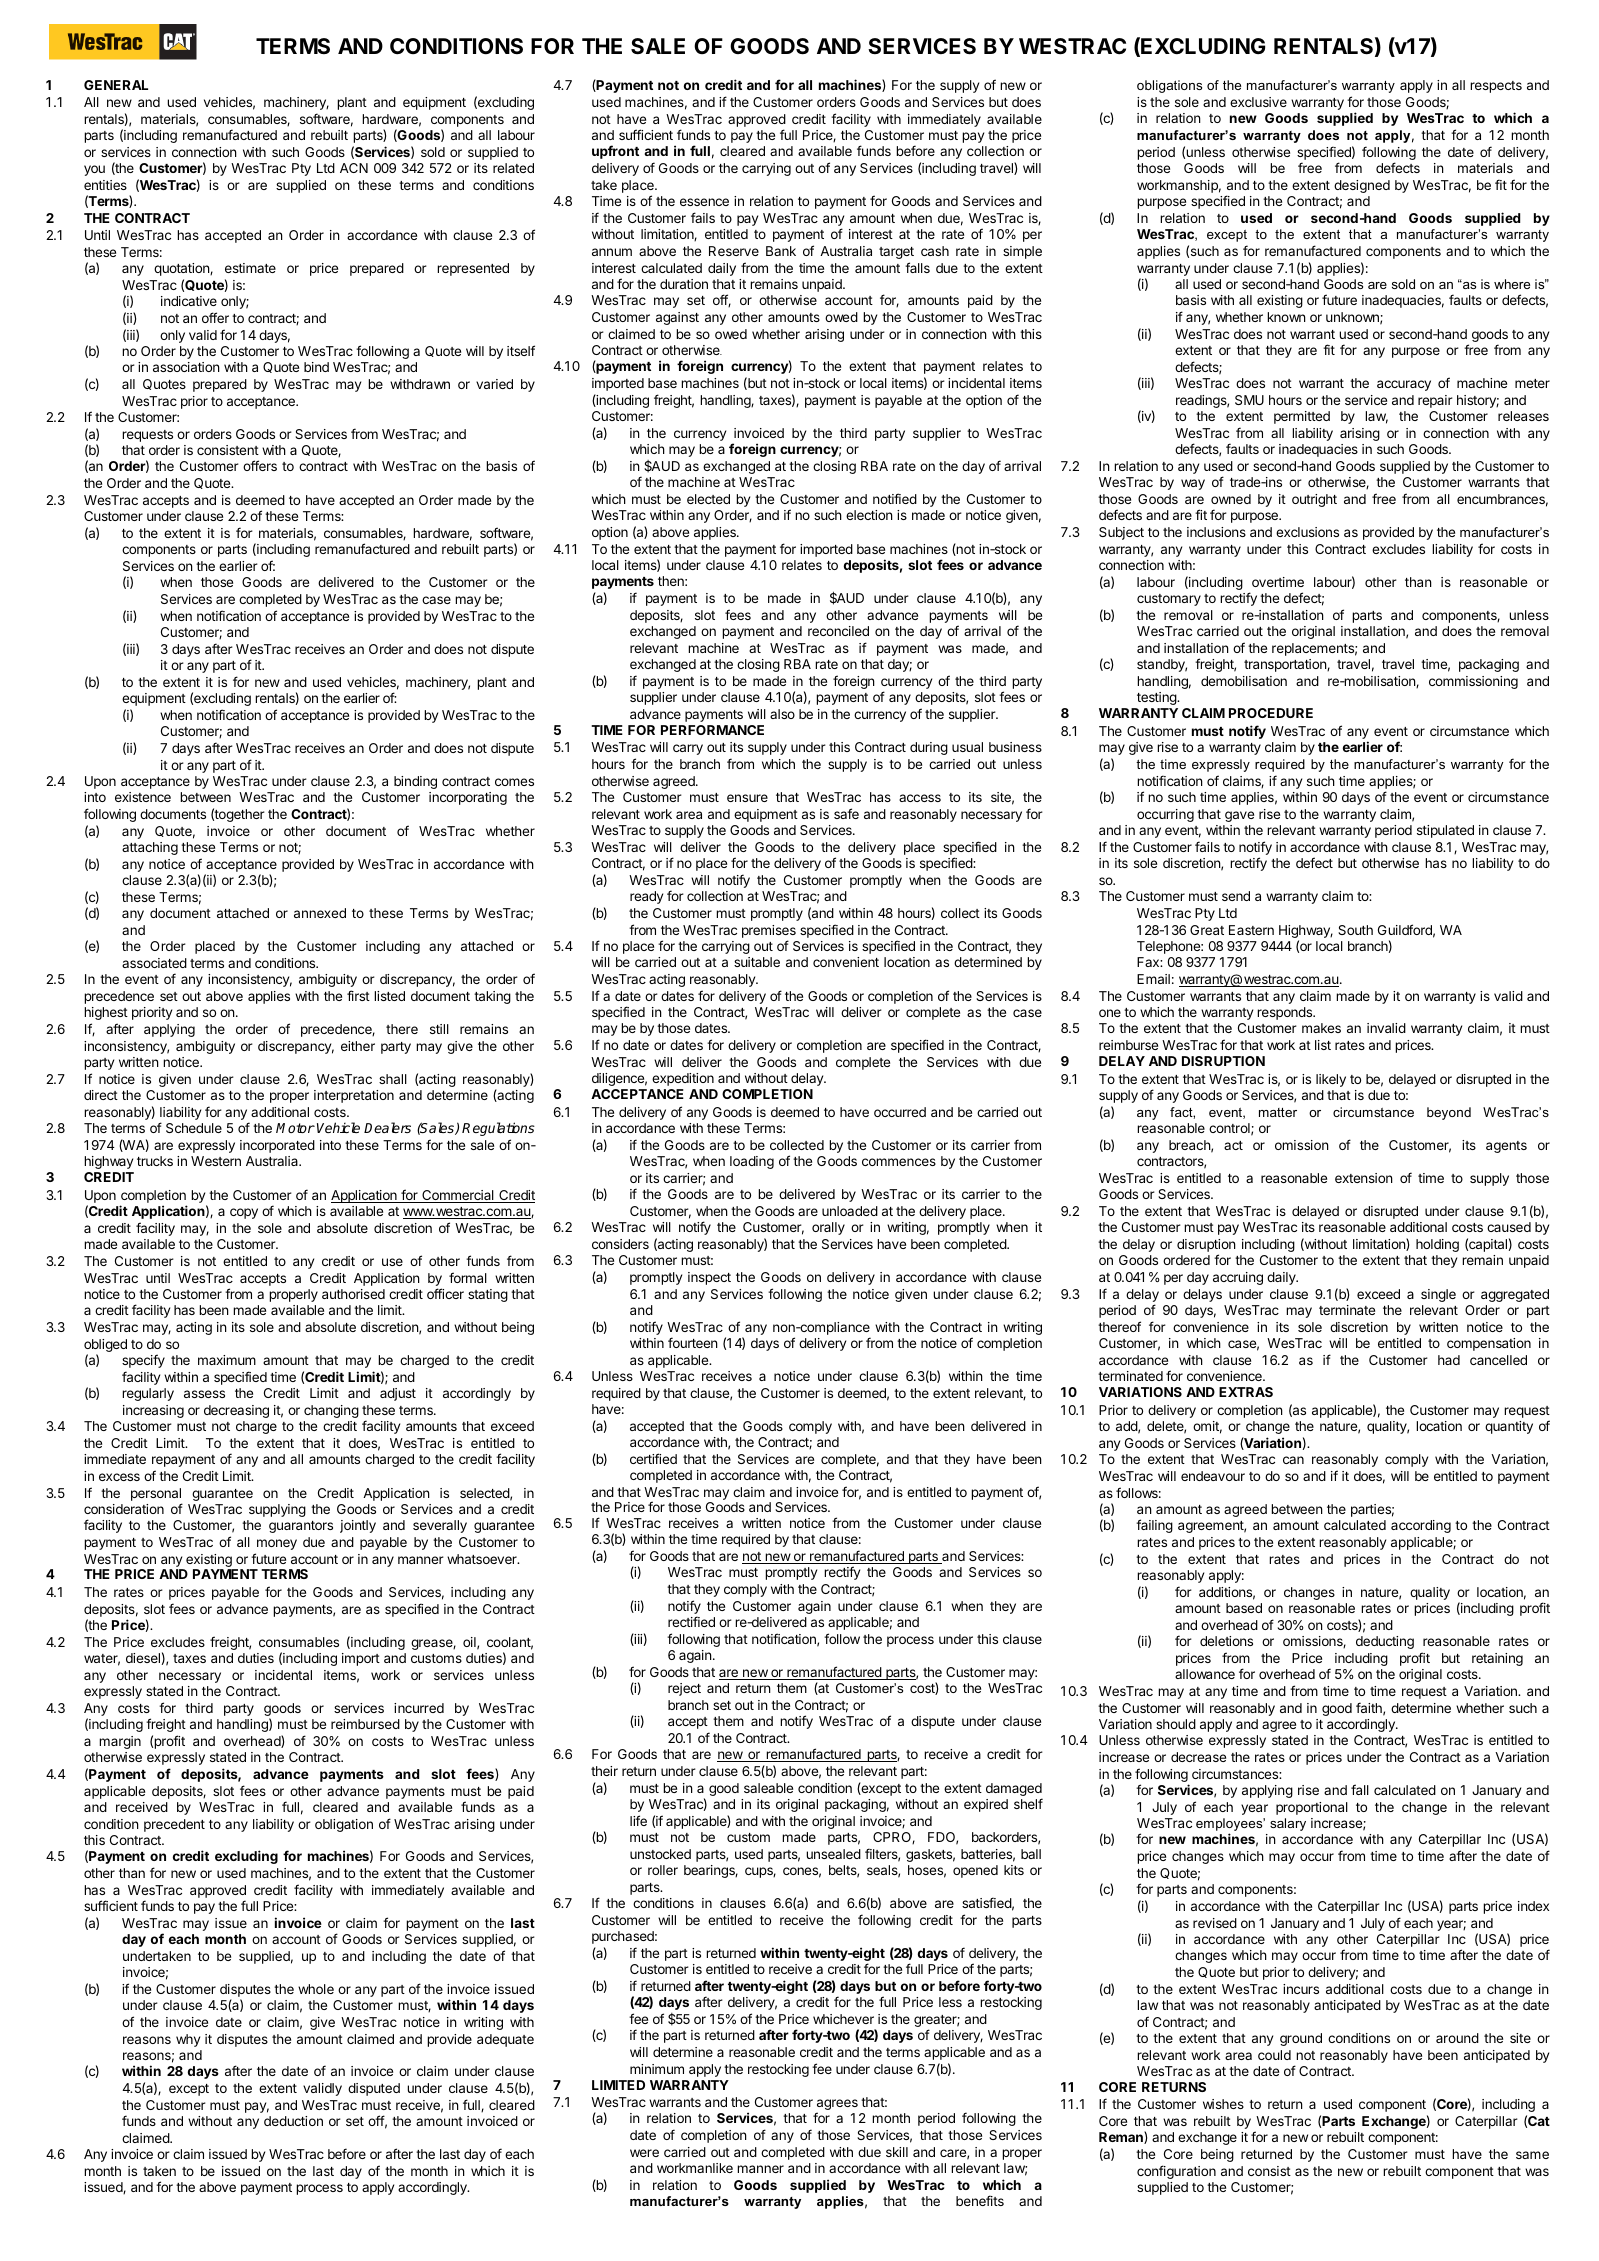 The width and height of the screenshot is (1599, 2261). I want to click on designed, so click(1362, 186).
